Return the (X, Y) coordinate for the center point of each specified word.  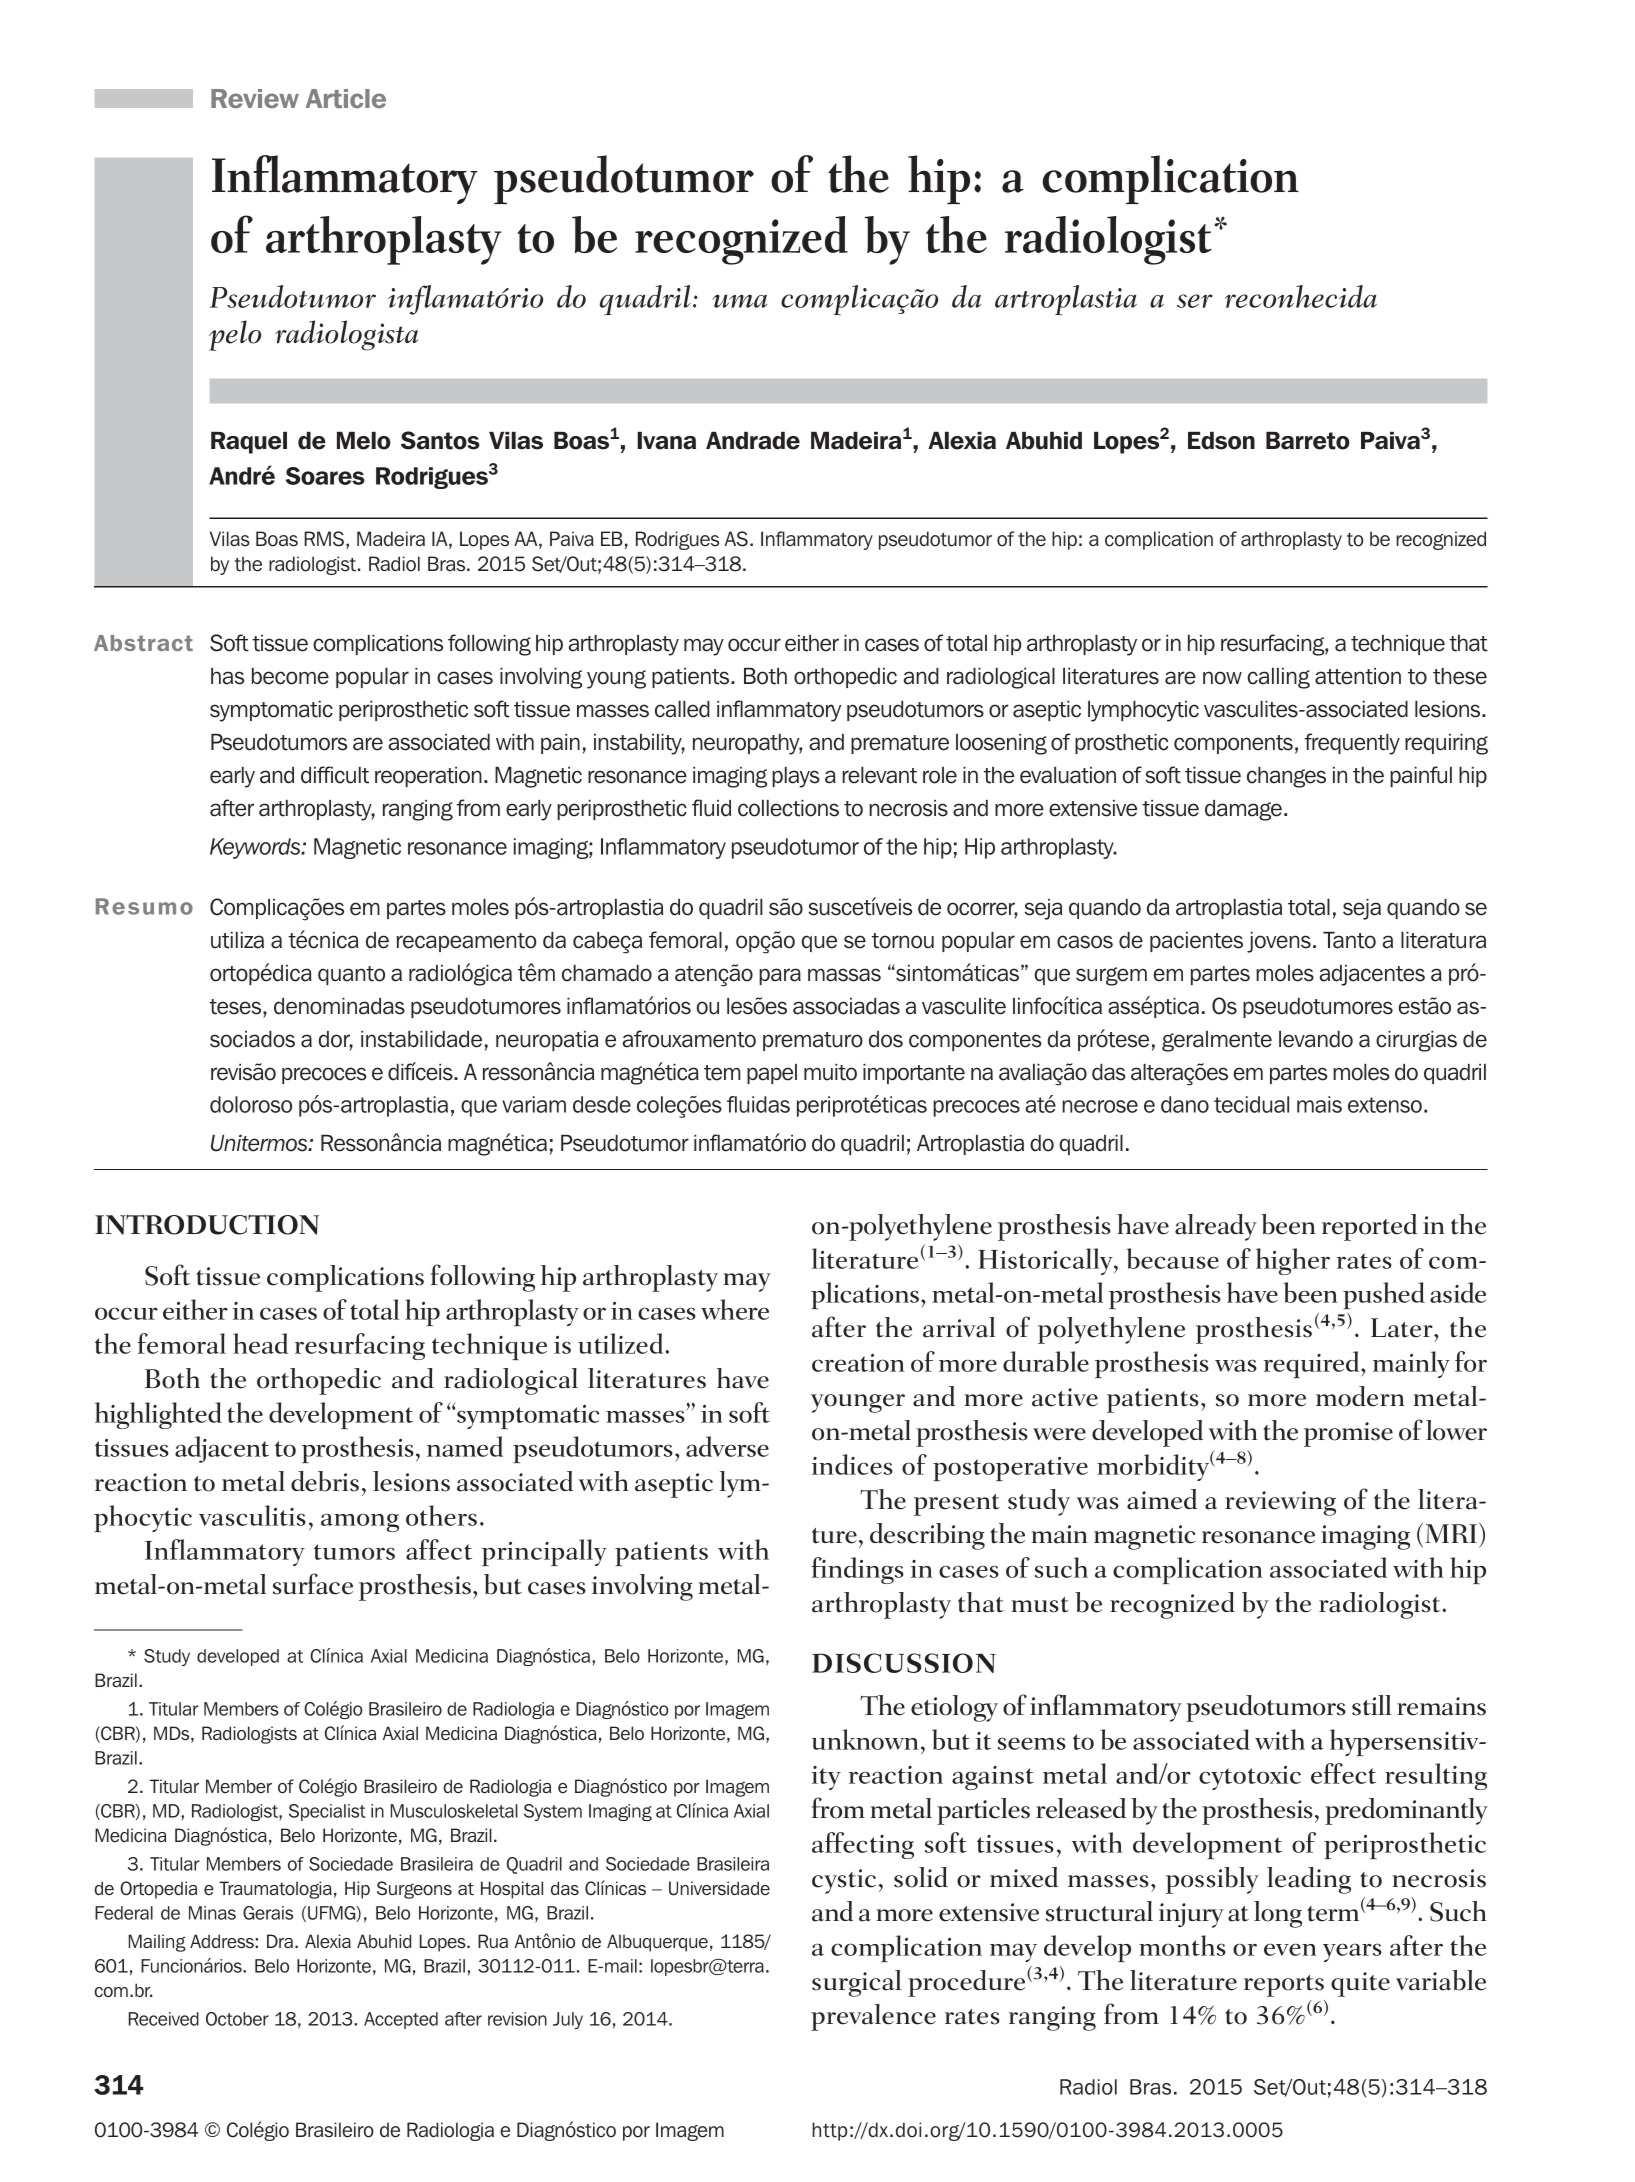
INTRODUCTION (207, 1224)
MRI (1451, 1533)
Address (222, 1941)
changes (1286, 777)
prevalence (873, 2017)
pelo (235, 335)
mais (1319, 1104)
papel (772, 1074)
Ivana (666, 441)
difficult (335, 775)
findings (858, 1570)
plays (796, 777)
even (1290, 1949)
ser (1195, 301)
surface (313, 1584)
